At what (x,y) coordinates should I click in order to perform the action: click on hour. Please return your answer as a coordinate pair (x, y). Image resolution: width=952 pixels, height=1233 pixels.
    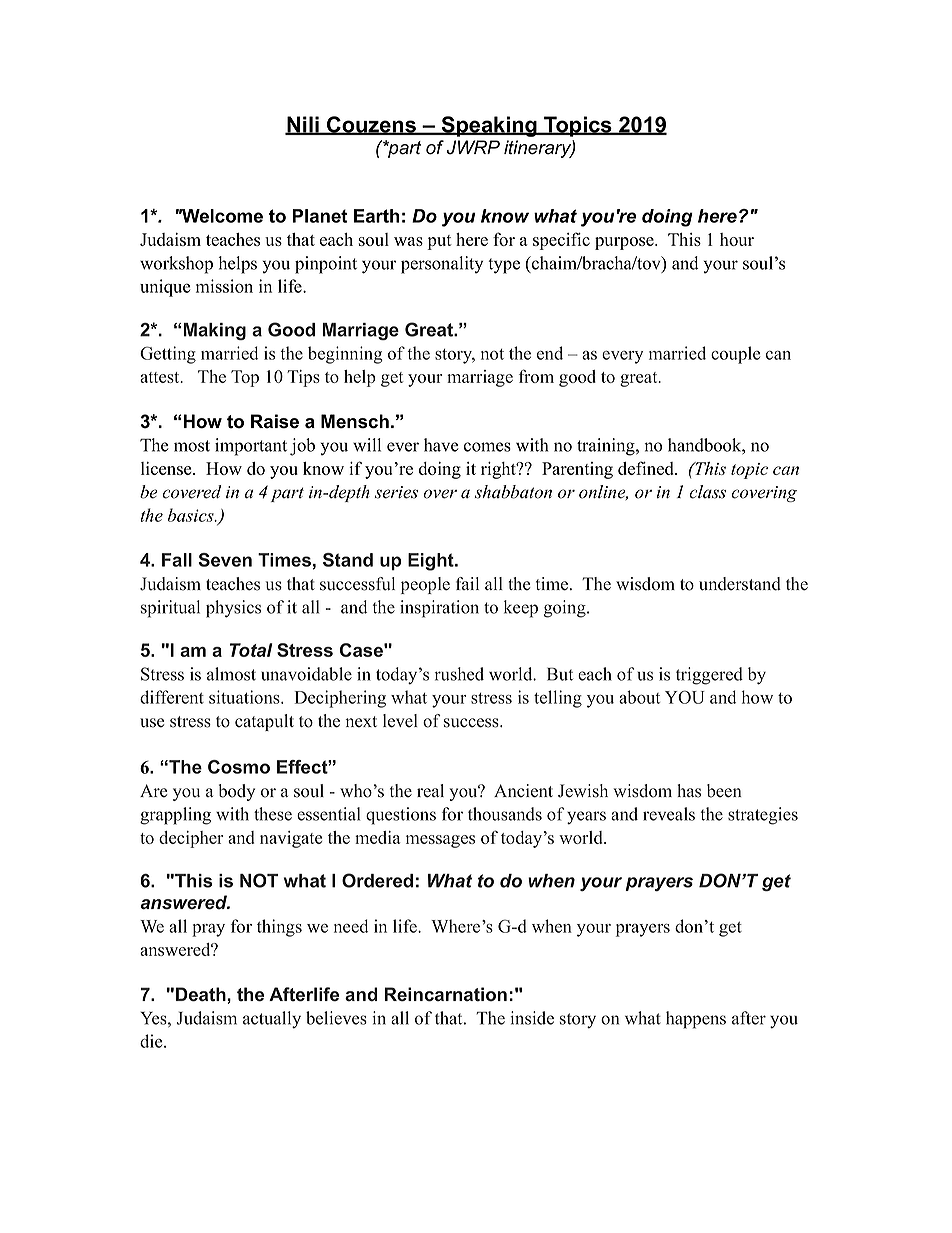
    Looking at the image, I should click on (737, 239).
